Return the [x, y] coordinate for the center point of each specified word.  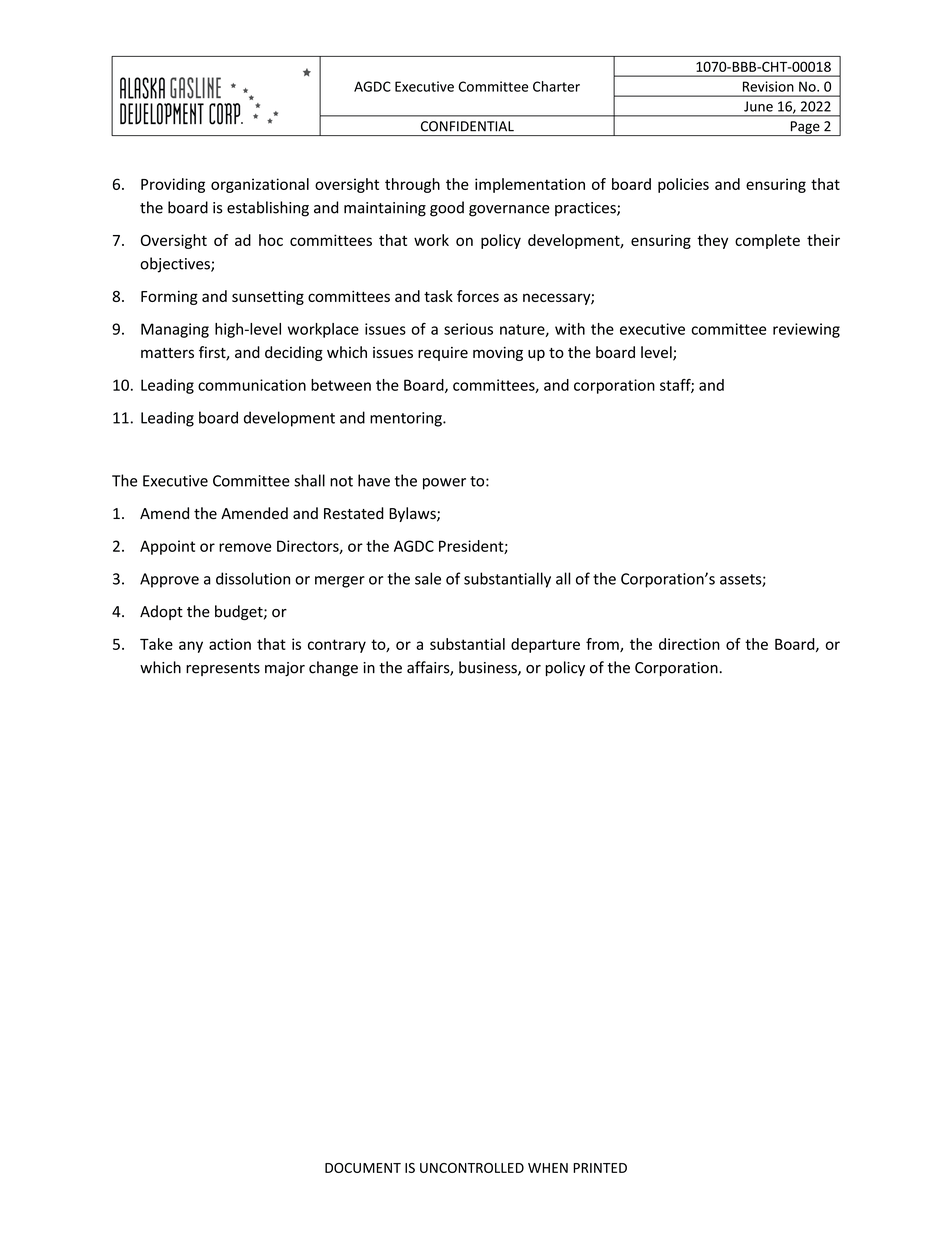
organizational [260, 185]
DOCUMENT [363, 1168]
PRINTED [600, 1168]
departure [545, 645]
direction [689, 644]
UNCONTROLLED [472, 1168]
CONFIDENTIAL [467, 126]
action [230, 644]
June [758, 106]
